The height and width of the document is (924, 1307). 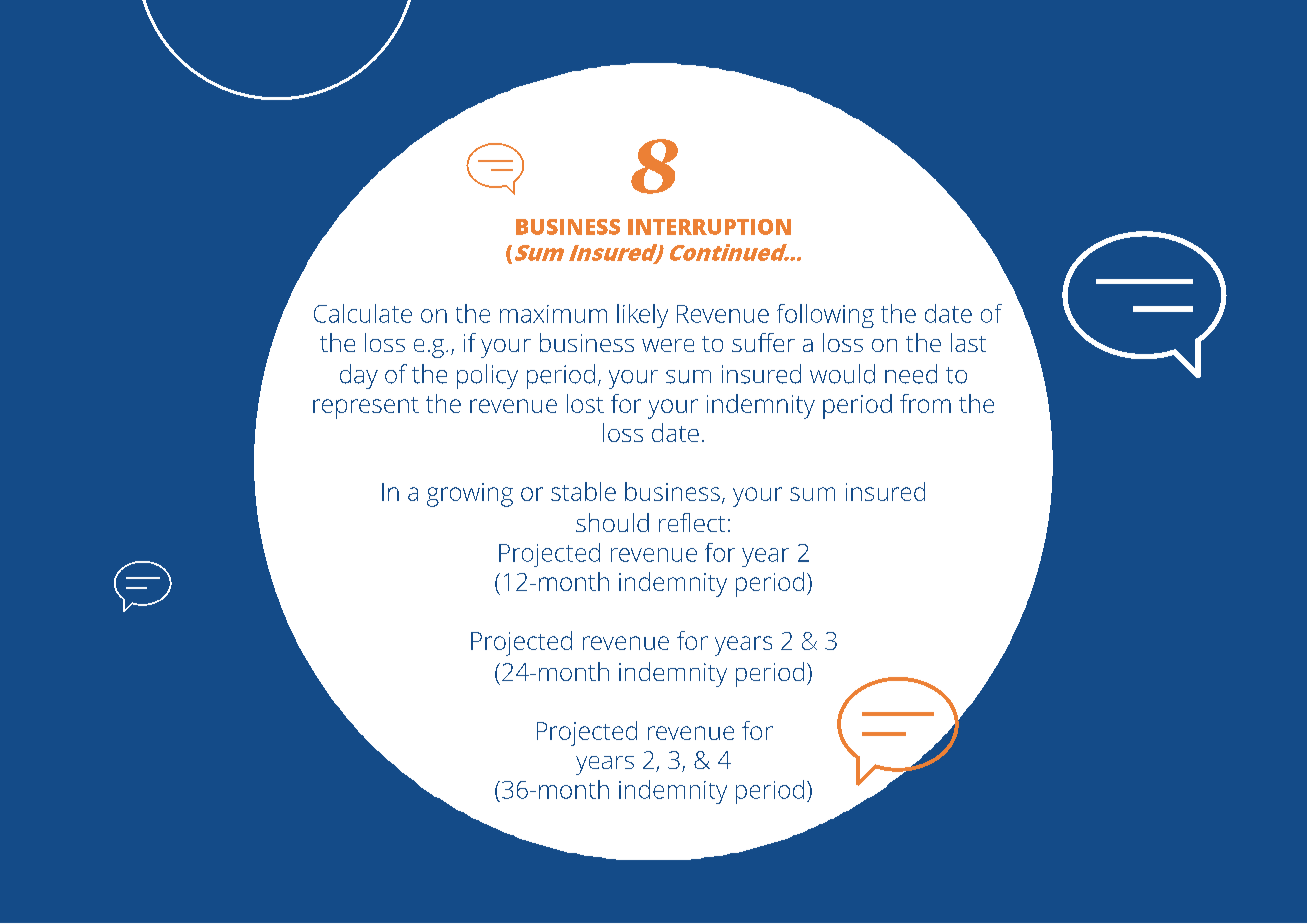 What do you see at coordinates (668, 345) in the document?
I see `were` at bounding box center [668, 345].
